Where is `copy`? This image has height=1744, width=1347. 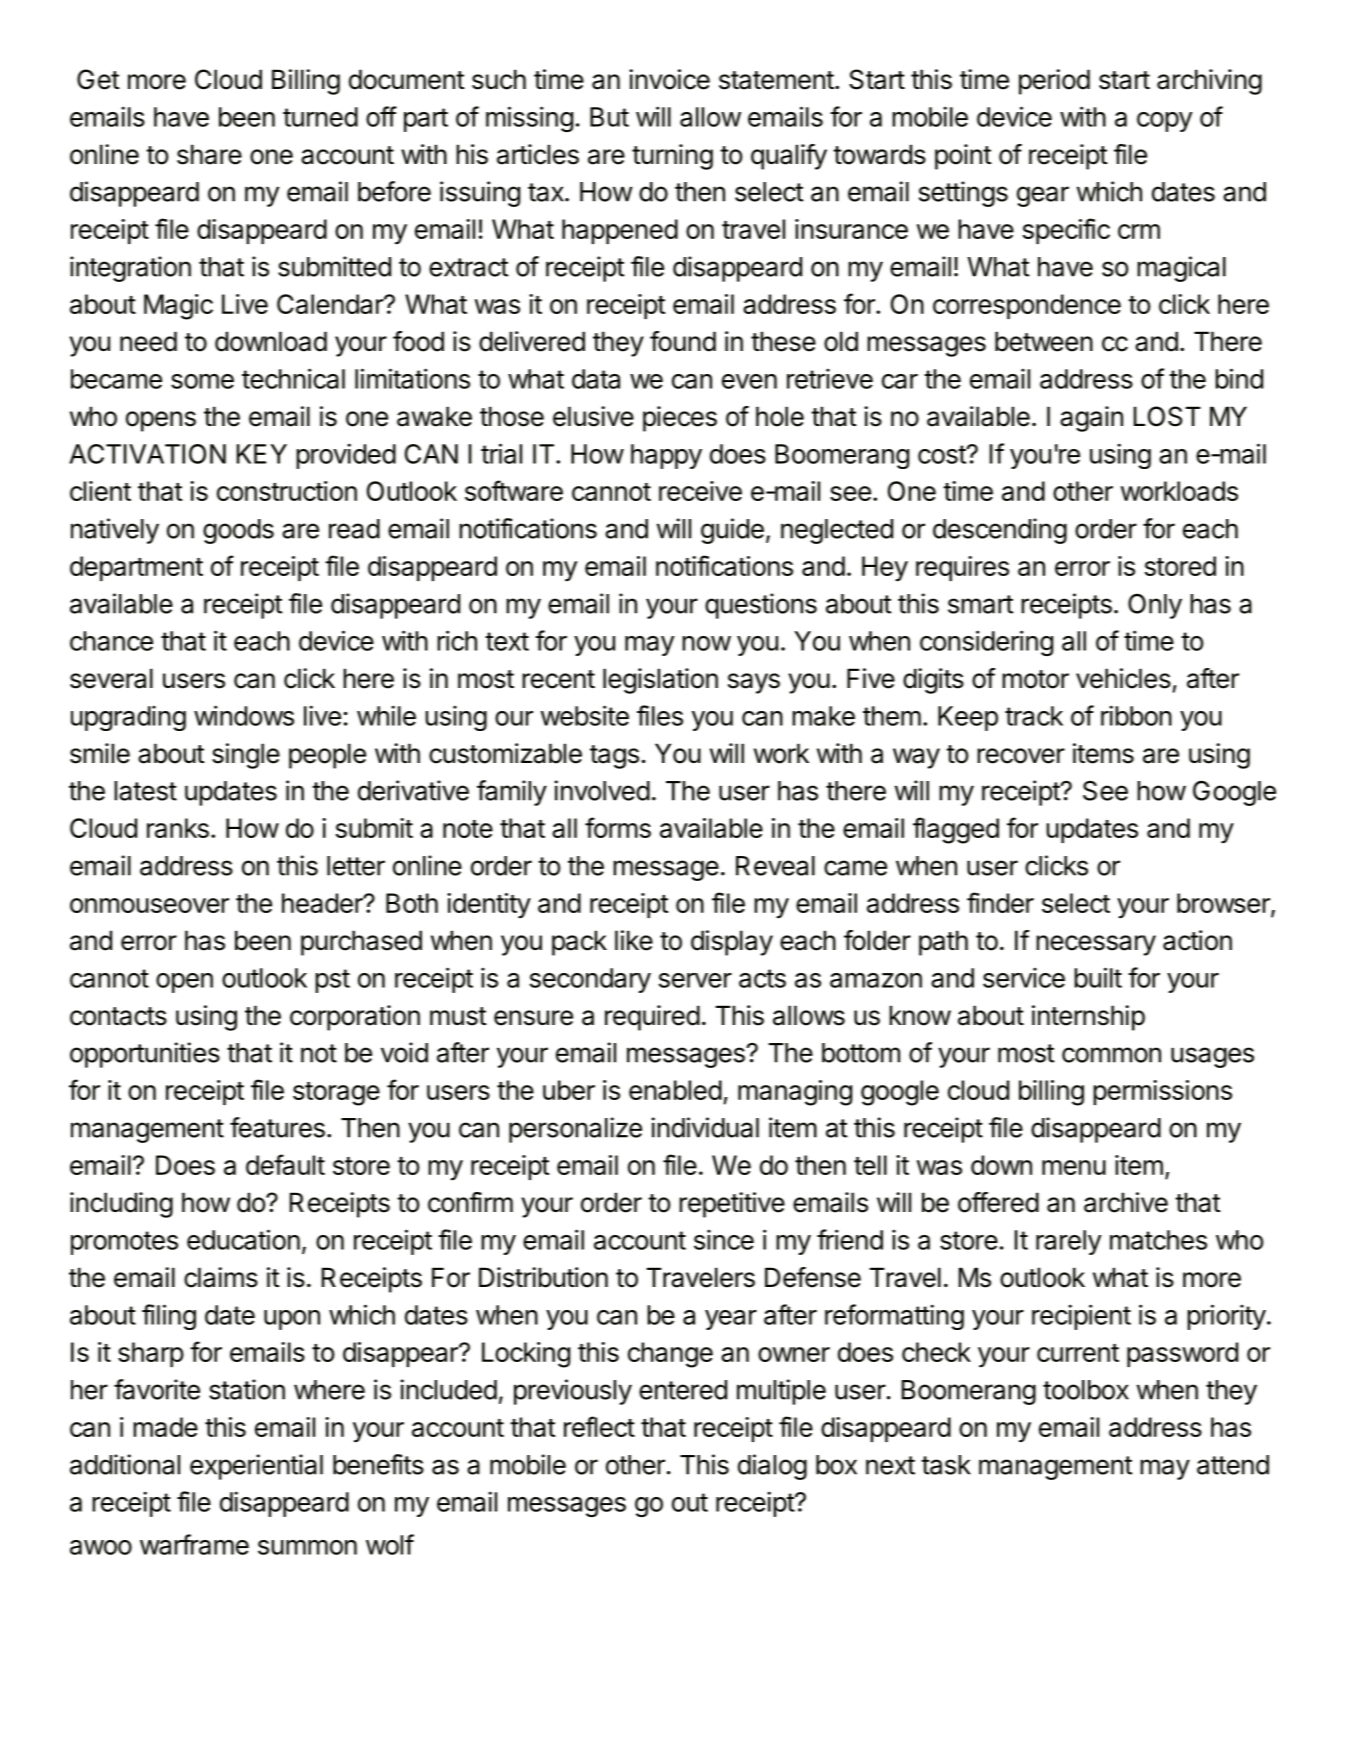 copy is located at coordinates (1165, 122).
